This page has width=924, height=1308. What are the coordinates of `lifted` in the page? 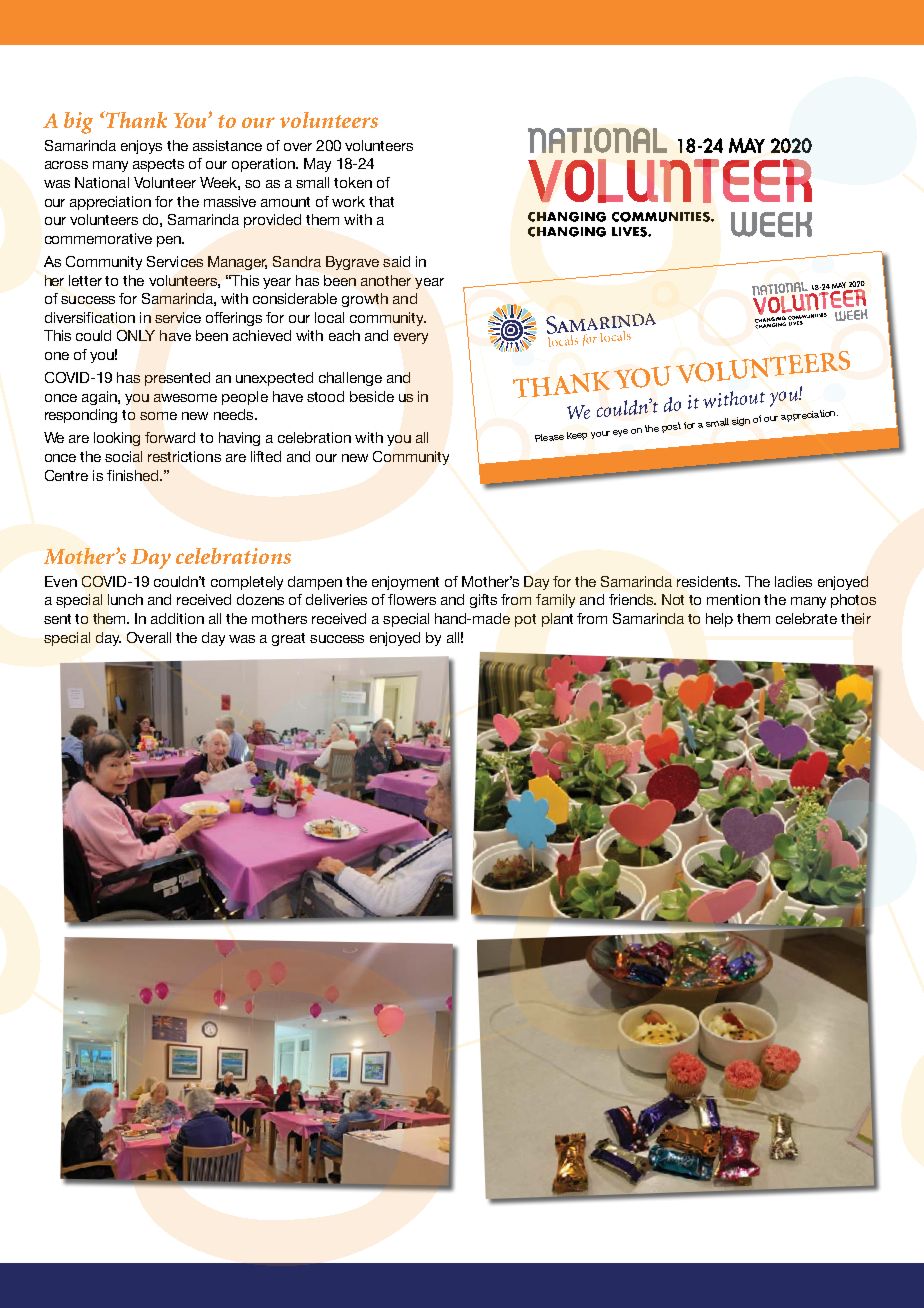 It's located at (266, 456).
